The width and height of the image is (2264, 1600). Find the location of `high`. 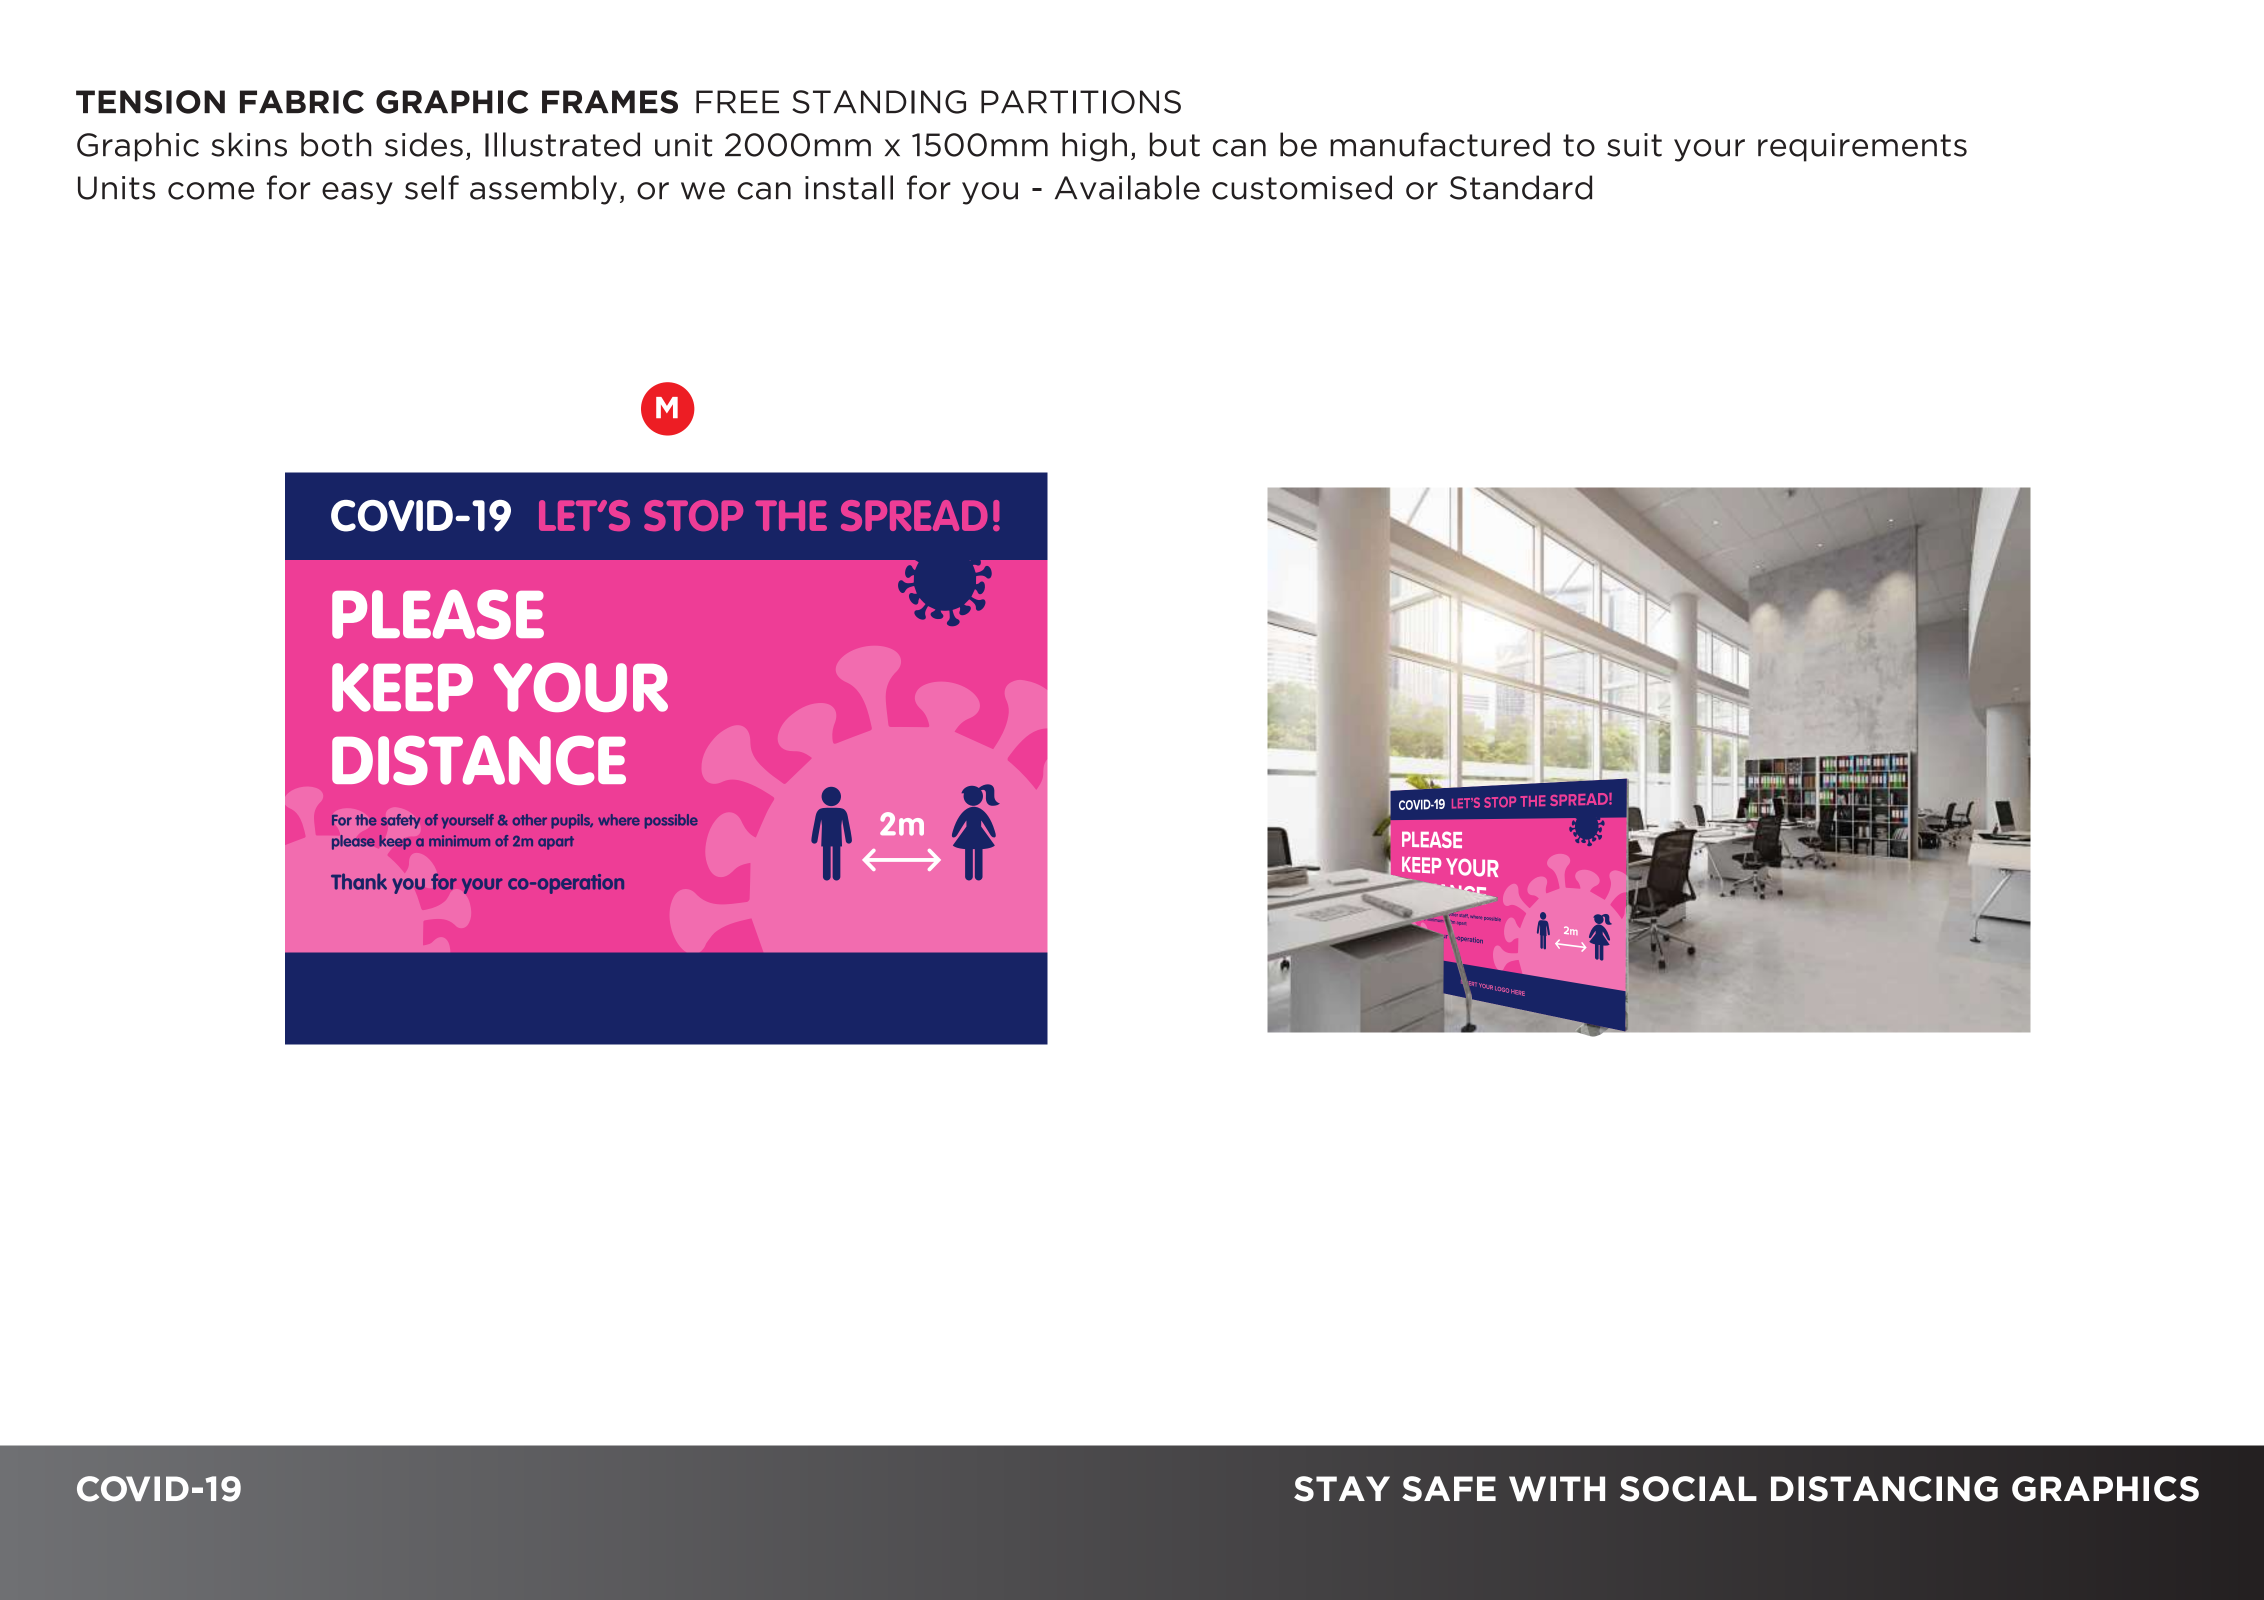

high is located at coordinates (1094, 147).
